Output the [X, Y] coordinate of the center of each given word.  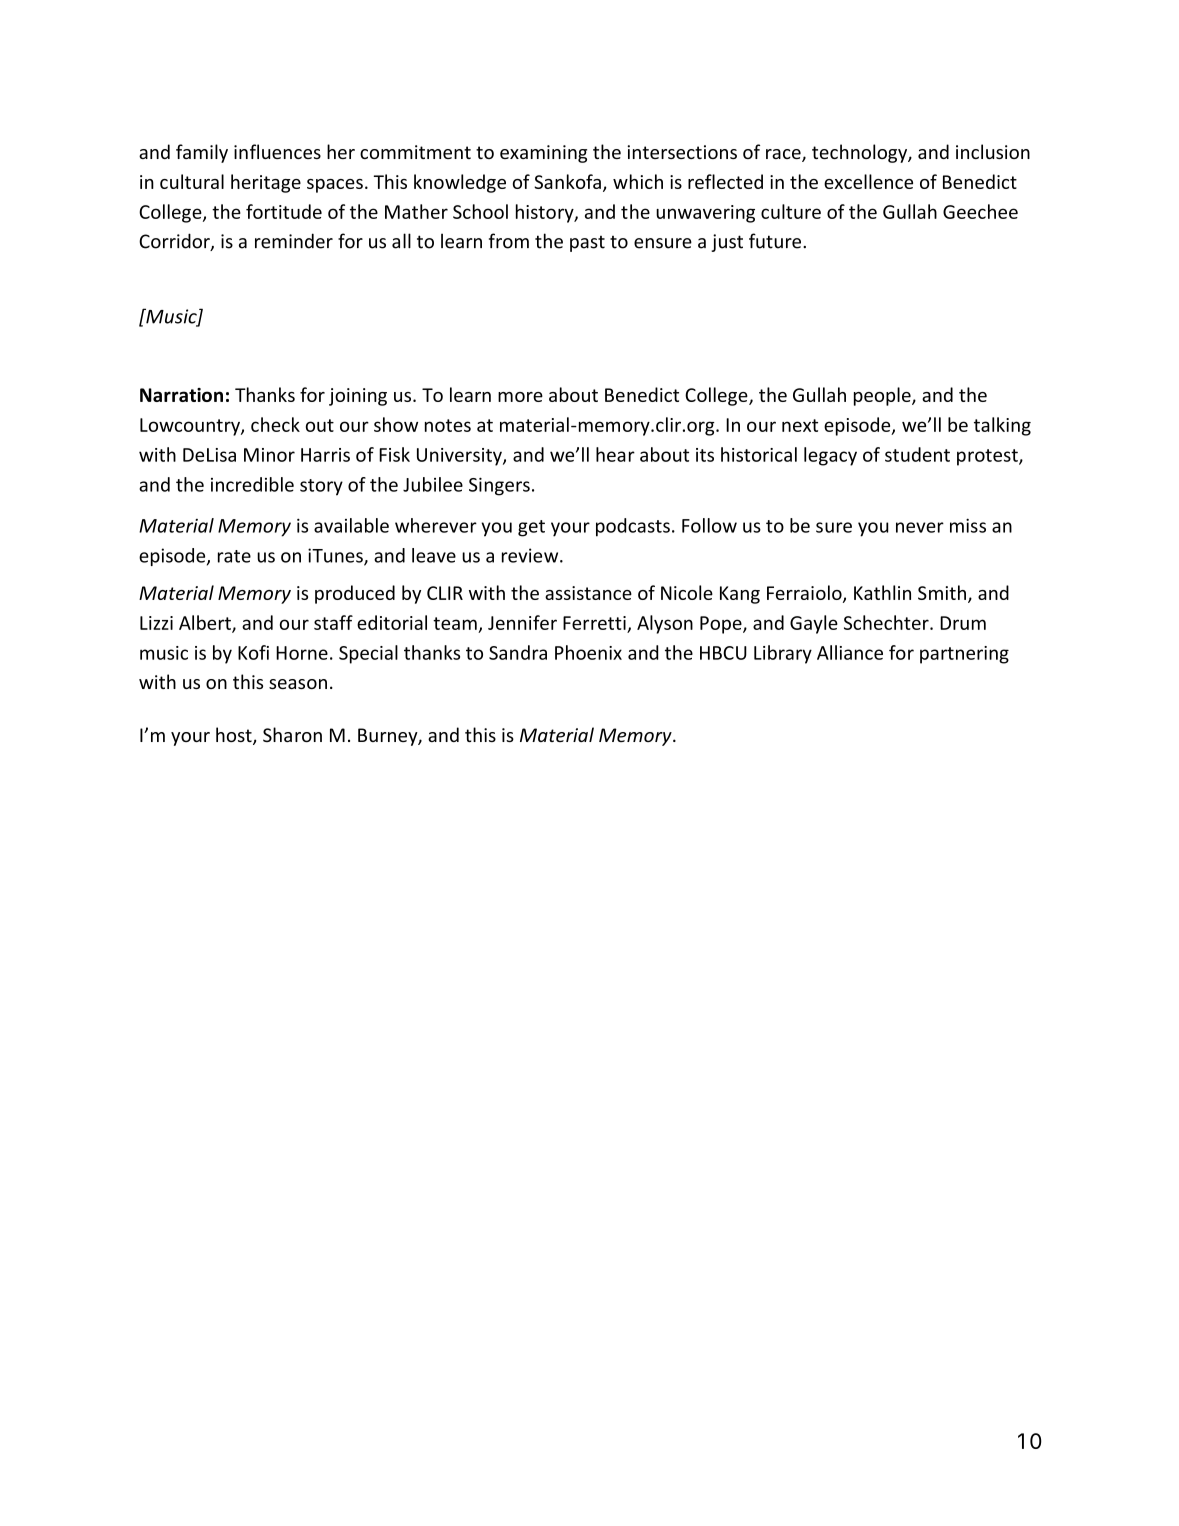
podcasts [633, 527]
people [883, 396]
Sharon [292, 734]
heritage [266, 183]
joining [358, 397]
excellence [868, 181]
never [920, 527]
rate [234, 556]
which [638, 181]
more [520, 397]
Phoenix [588, 652]
